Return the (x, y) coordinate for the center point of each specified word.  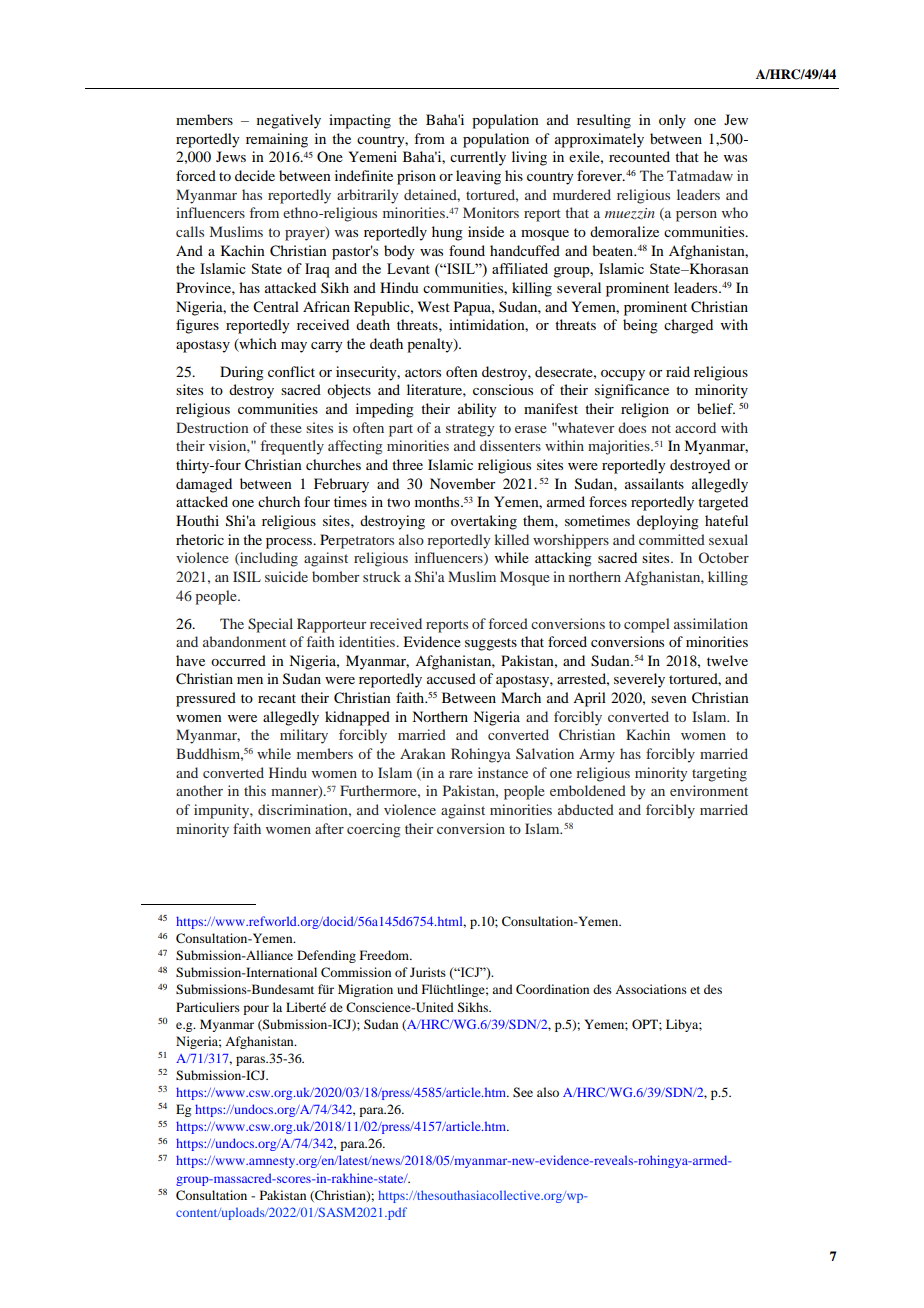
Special (270, 625)
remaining (277, 140)
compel (647, 625)
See (523, 1092)
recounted (639, 156)
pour (256, 1010)
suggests (491, 644)
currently (478, 158)
